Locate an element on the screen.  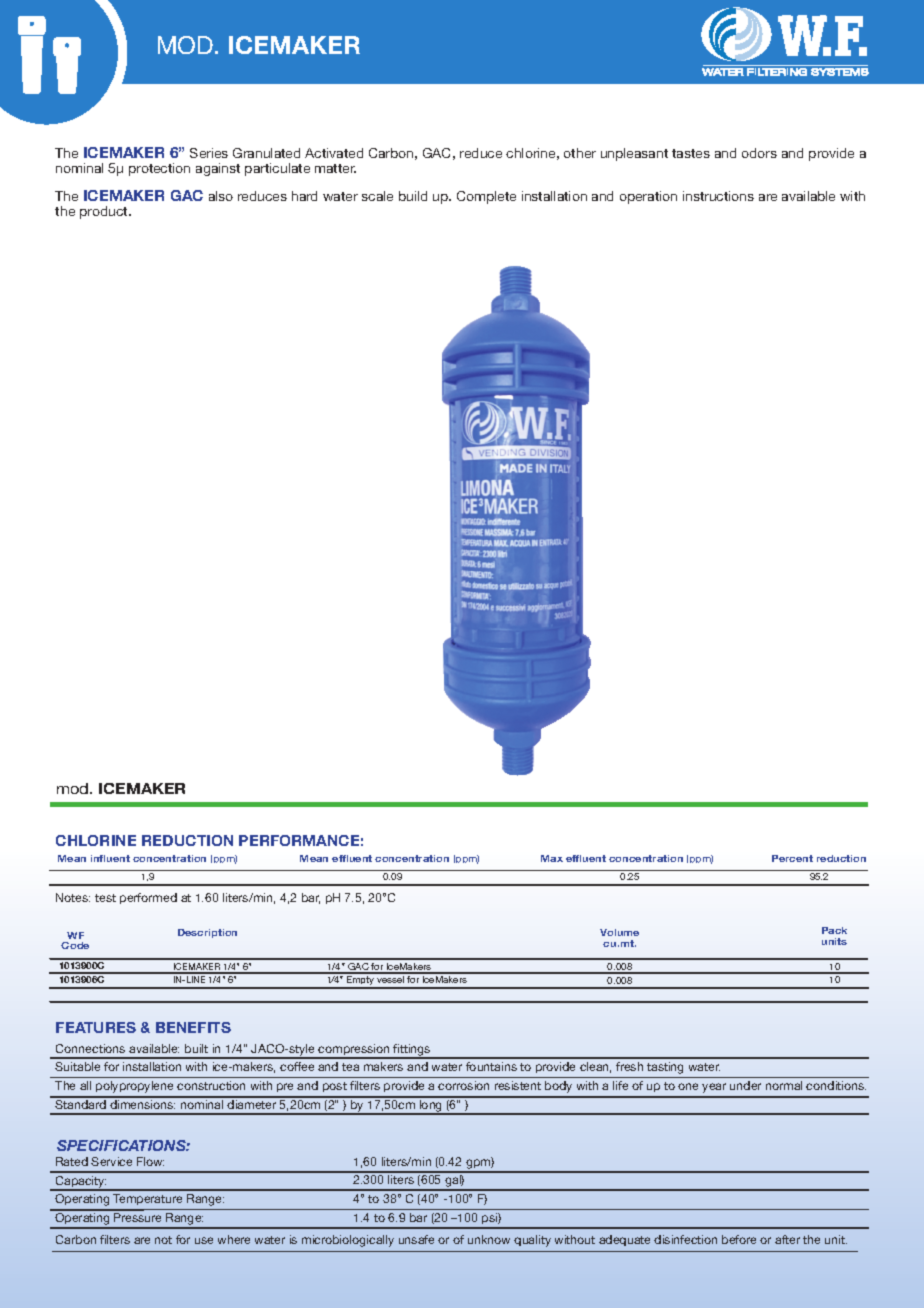
Max is located at coordinates (552, 858).
